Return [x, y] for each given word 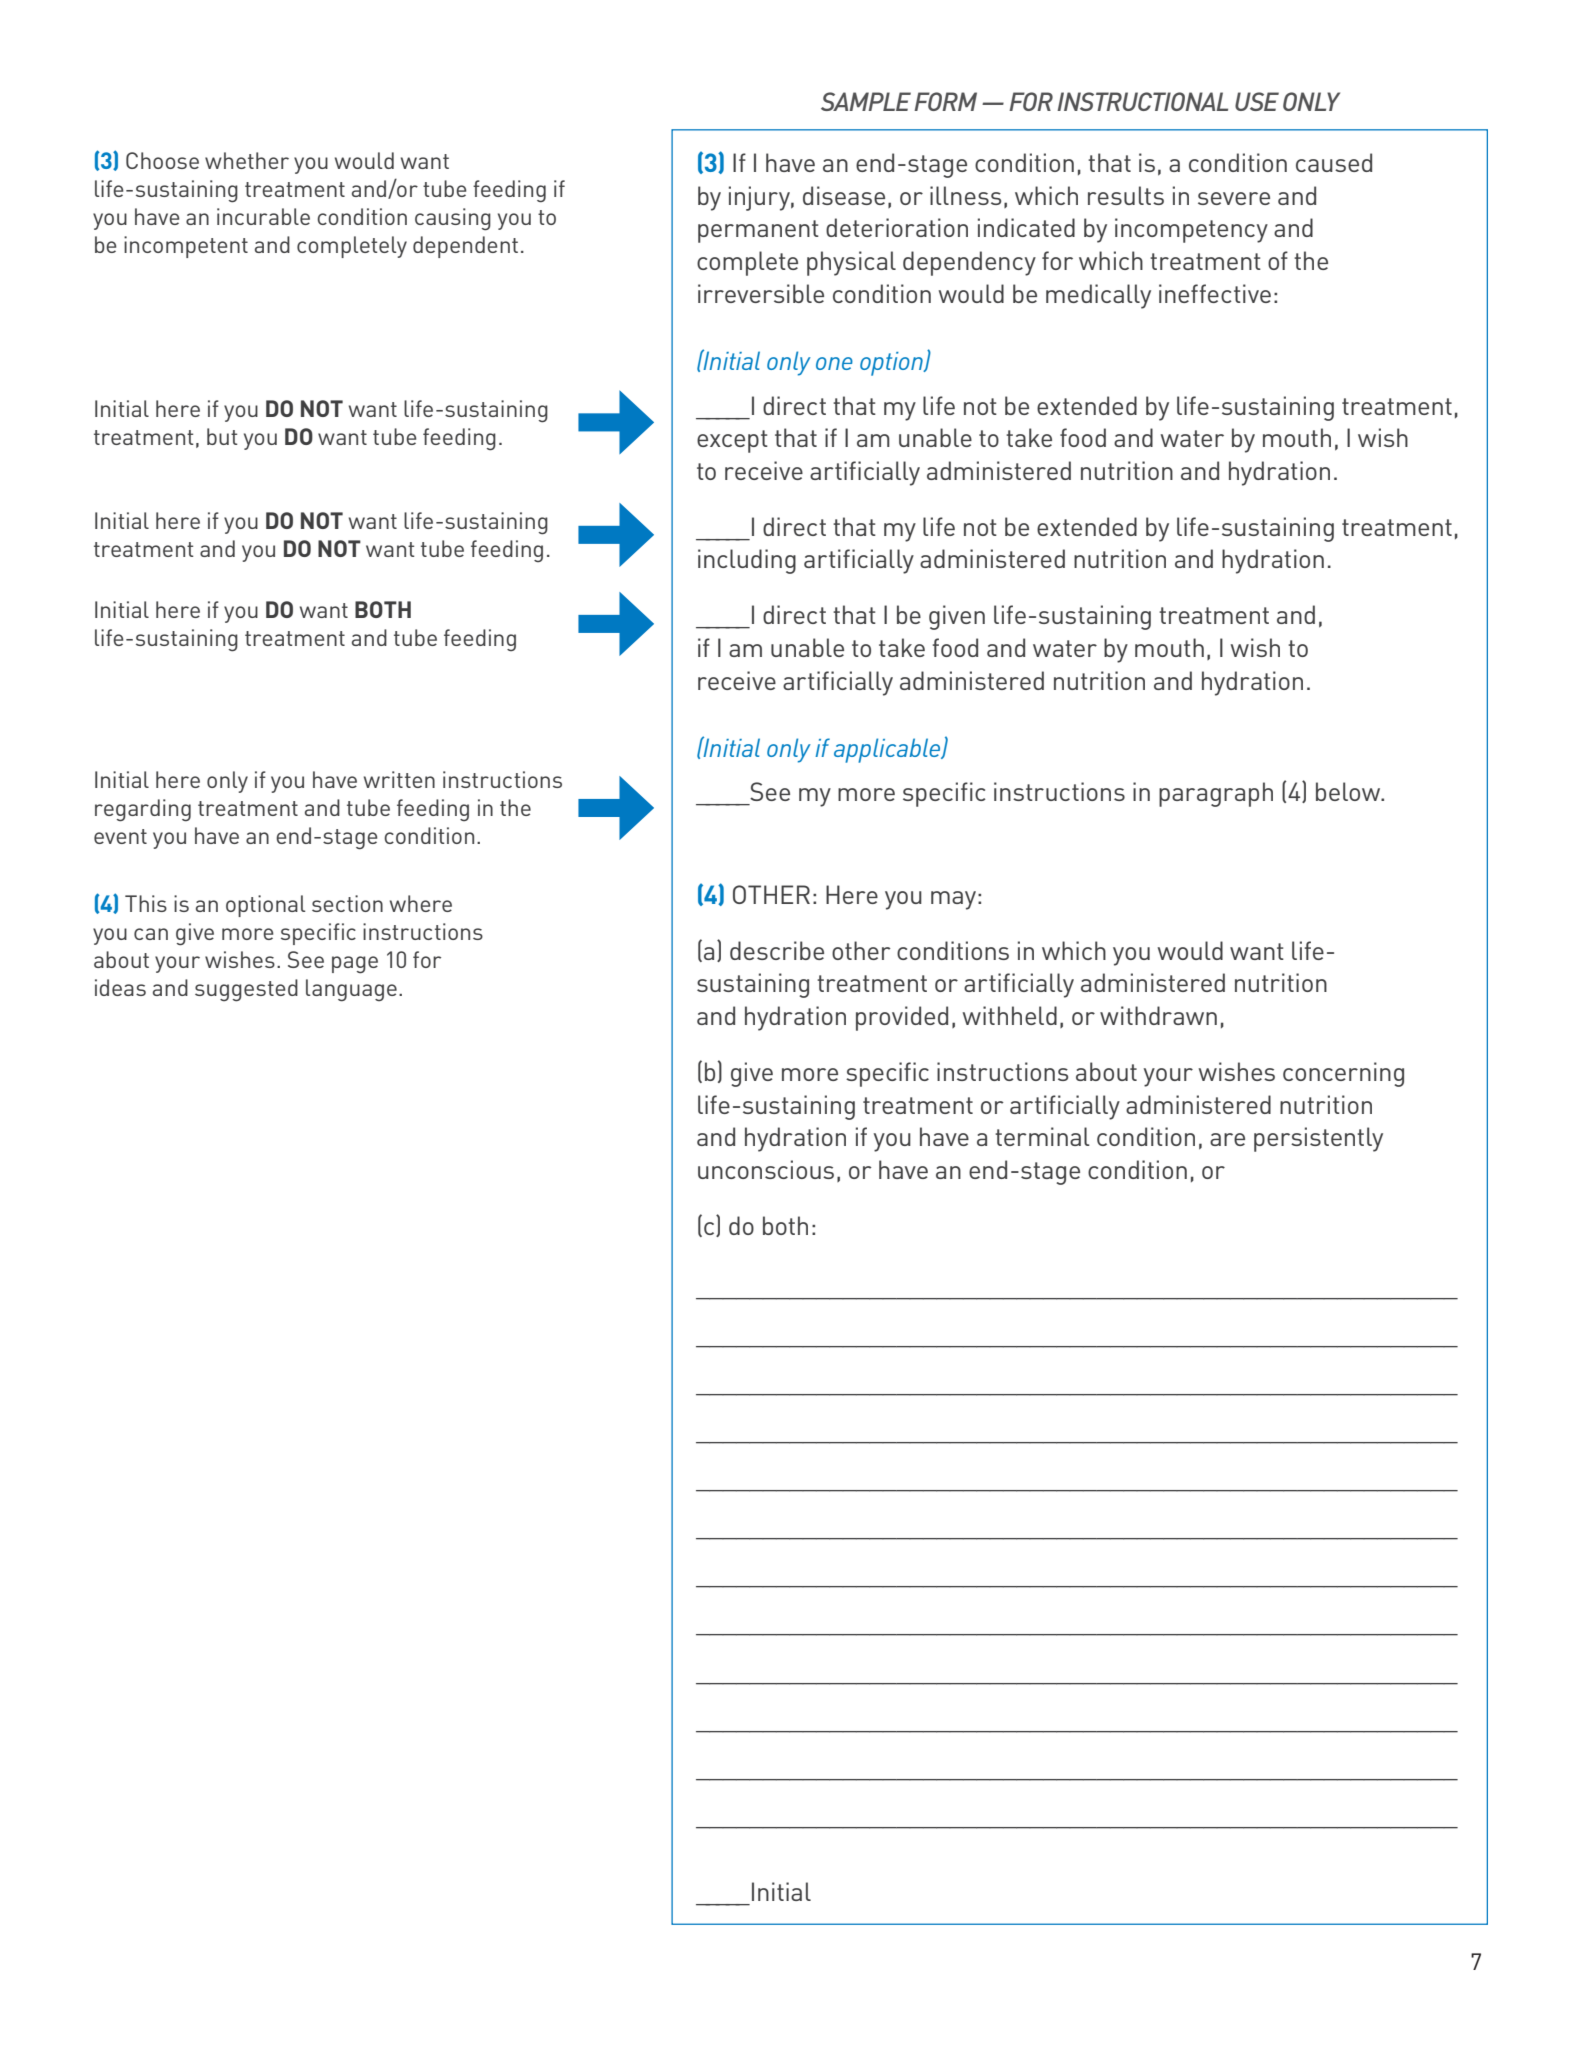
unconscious [766, 1169]
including [747, 561]
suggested [246, 990]
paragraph [1216, 794]
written [399, 779]
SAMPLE [866, 101]
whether [247, 160]
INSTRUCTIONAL [1142, 101]
